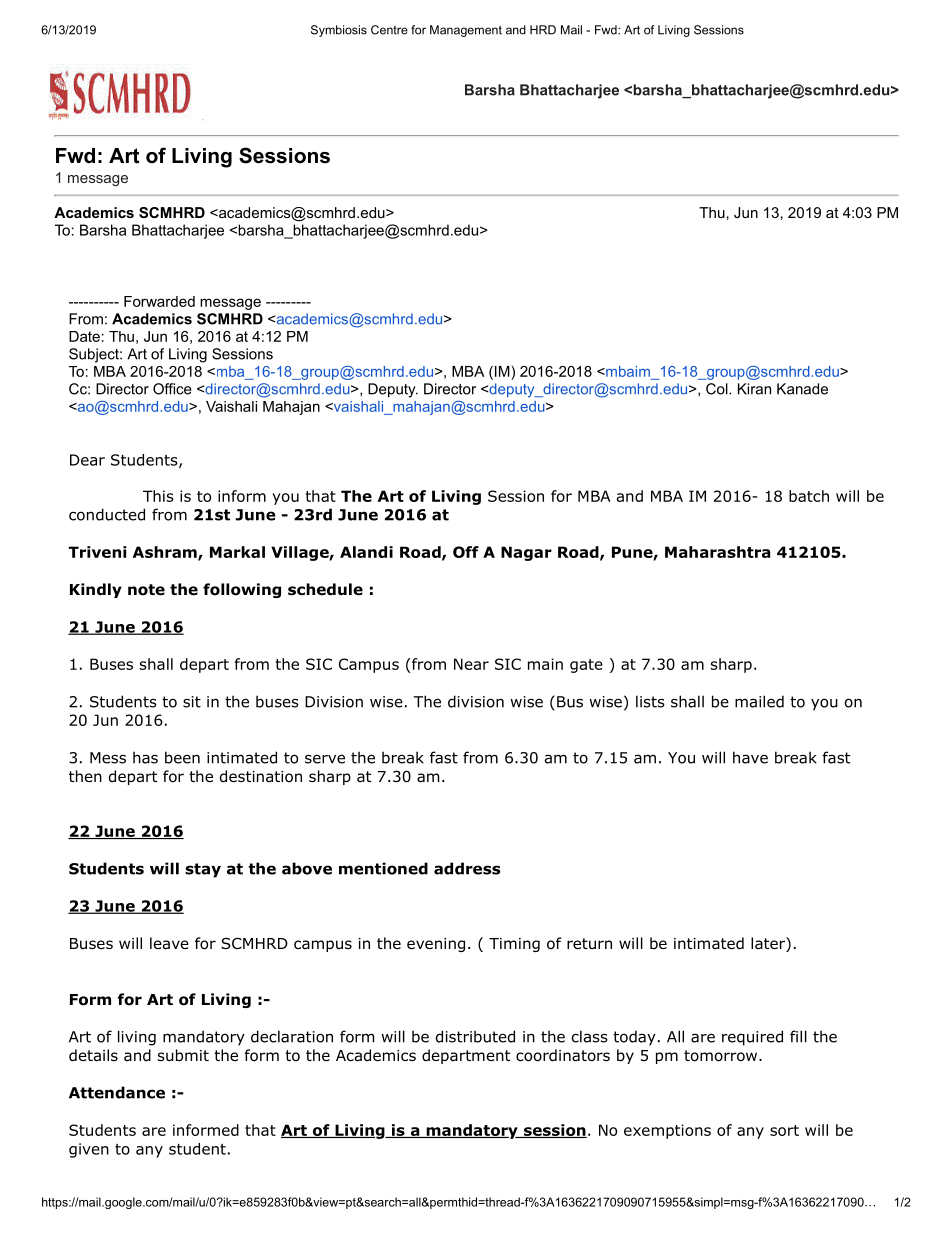 This screenshot has height=1233, width=952. Describe the element at coordinates (339, 31) in the screenshot. I see `Symbiosis` at that location.
